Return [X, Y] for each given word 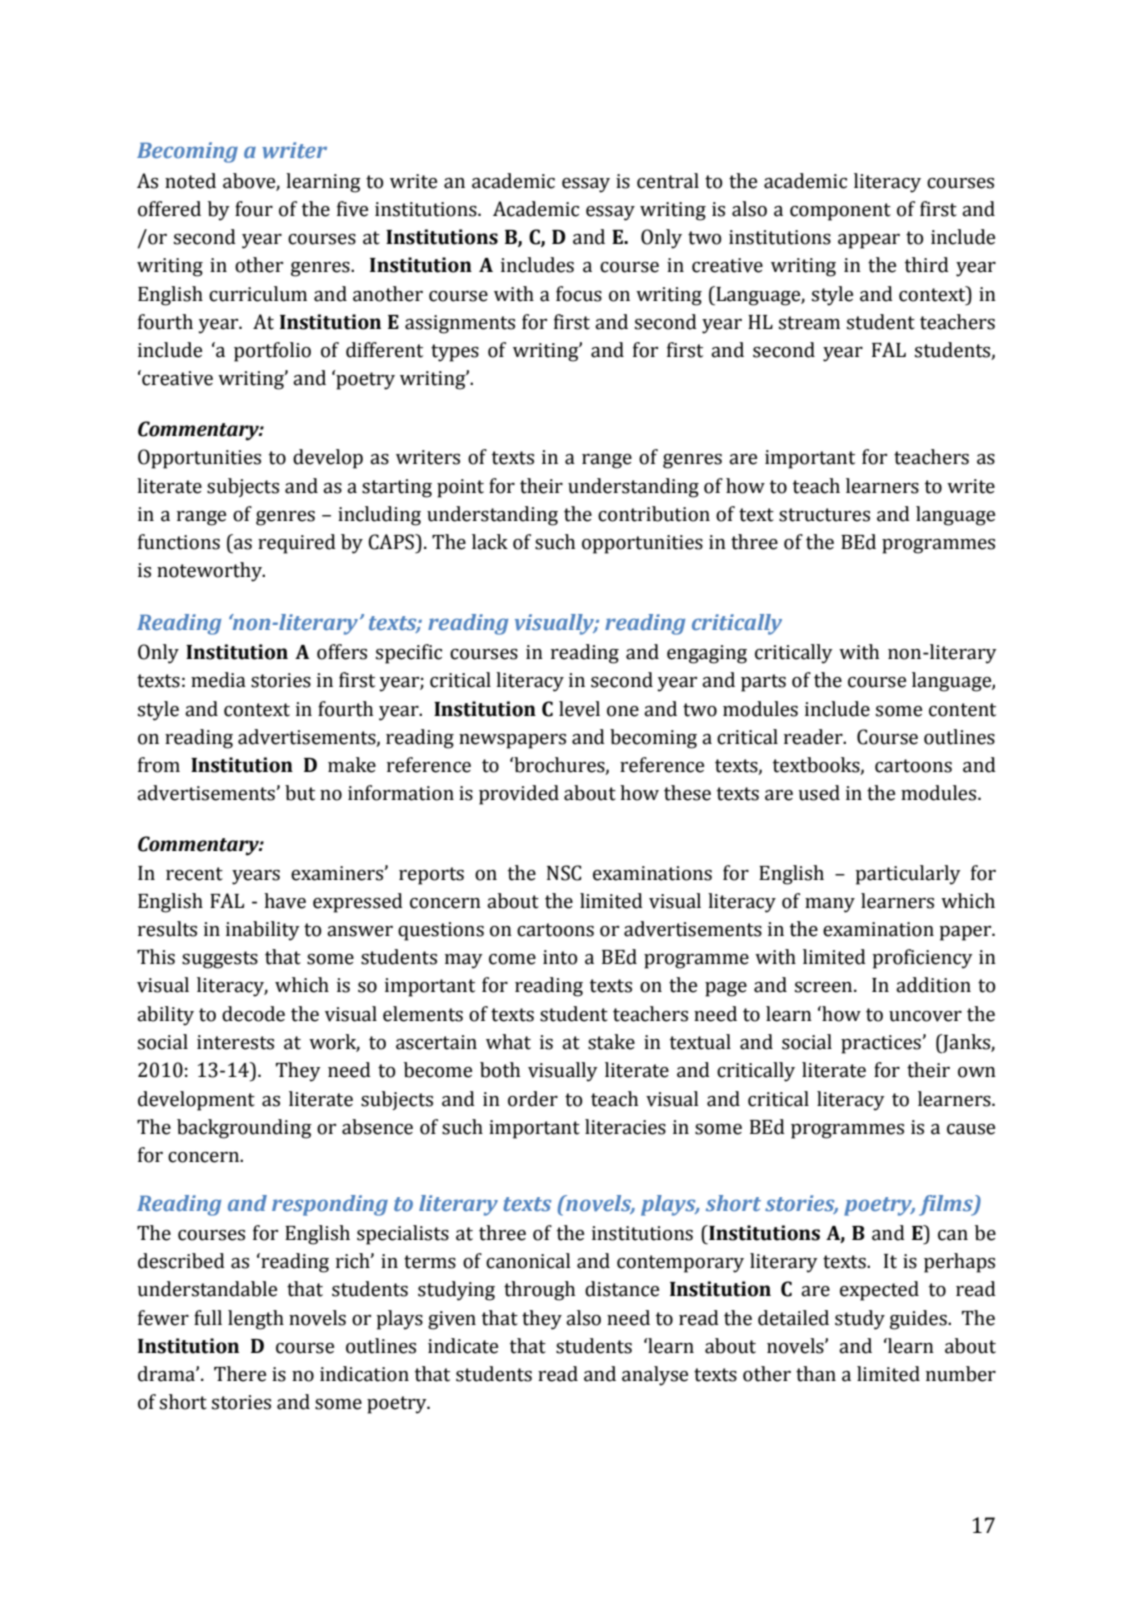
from [159, 765]
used [819, 793]
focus [579, 294]
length [256, 1320]
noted [190, 181]
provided [519, 795]
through [539, 1291]
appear [869, 241]
